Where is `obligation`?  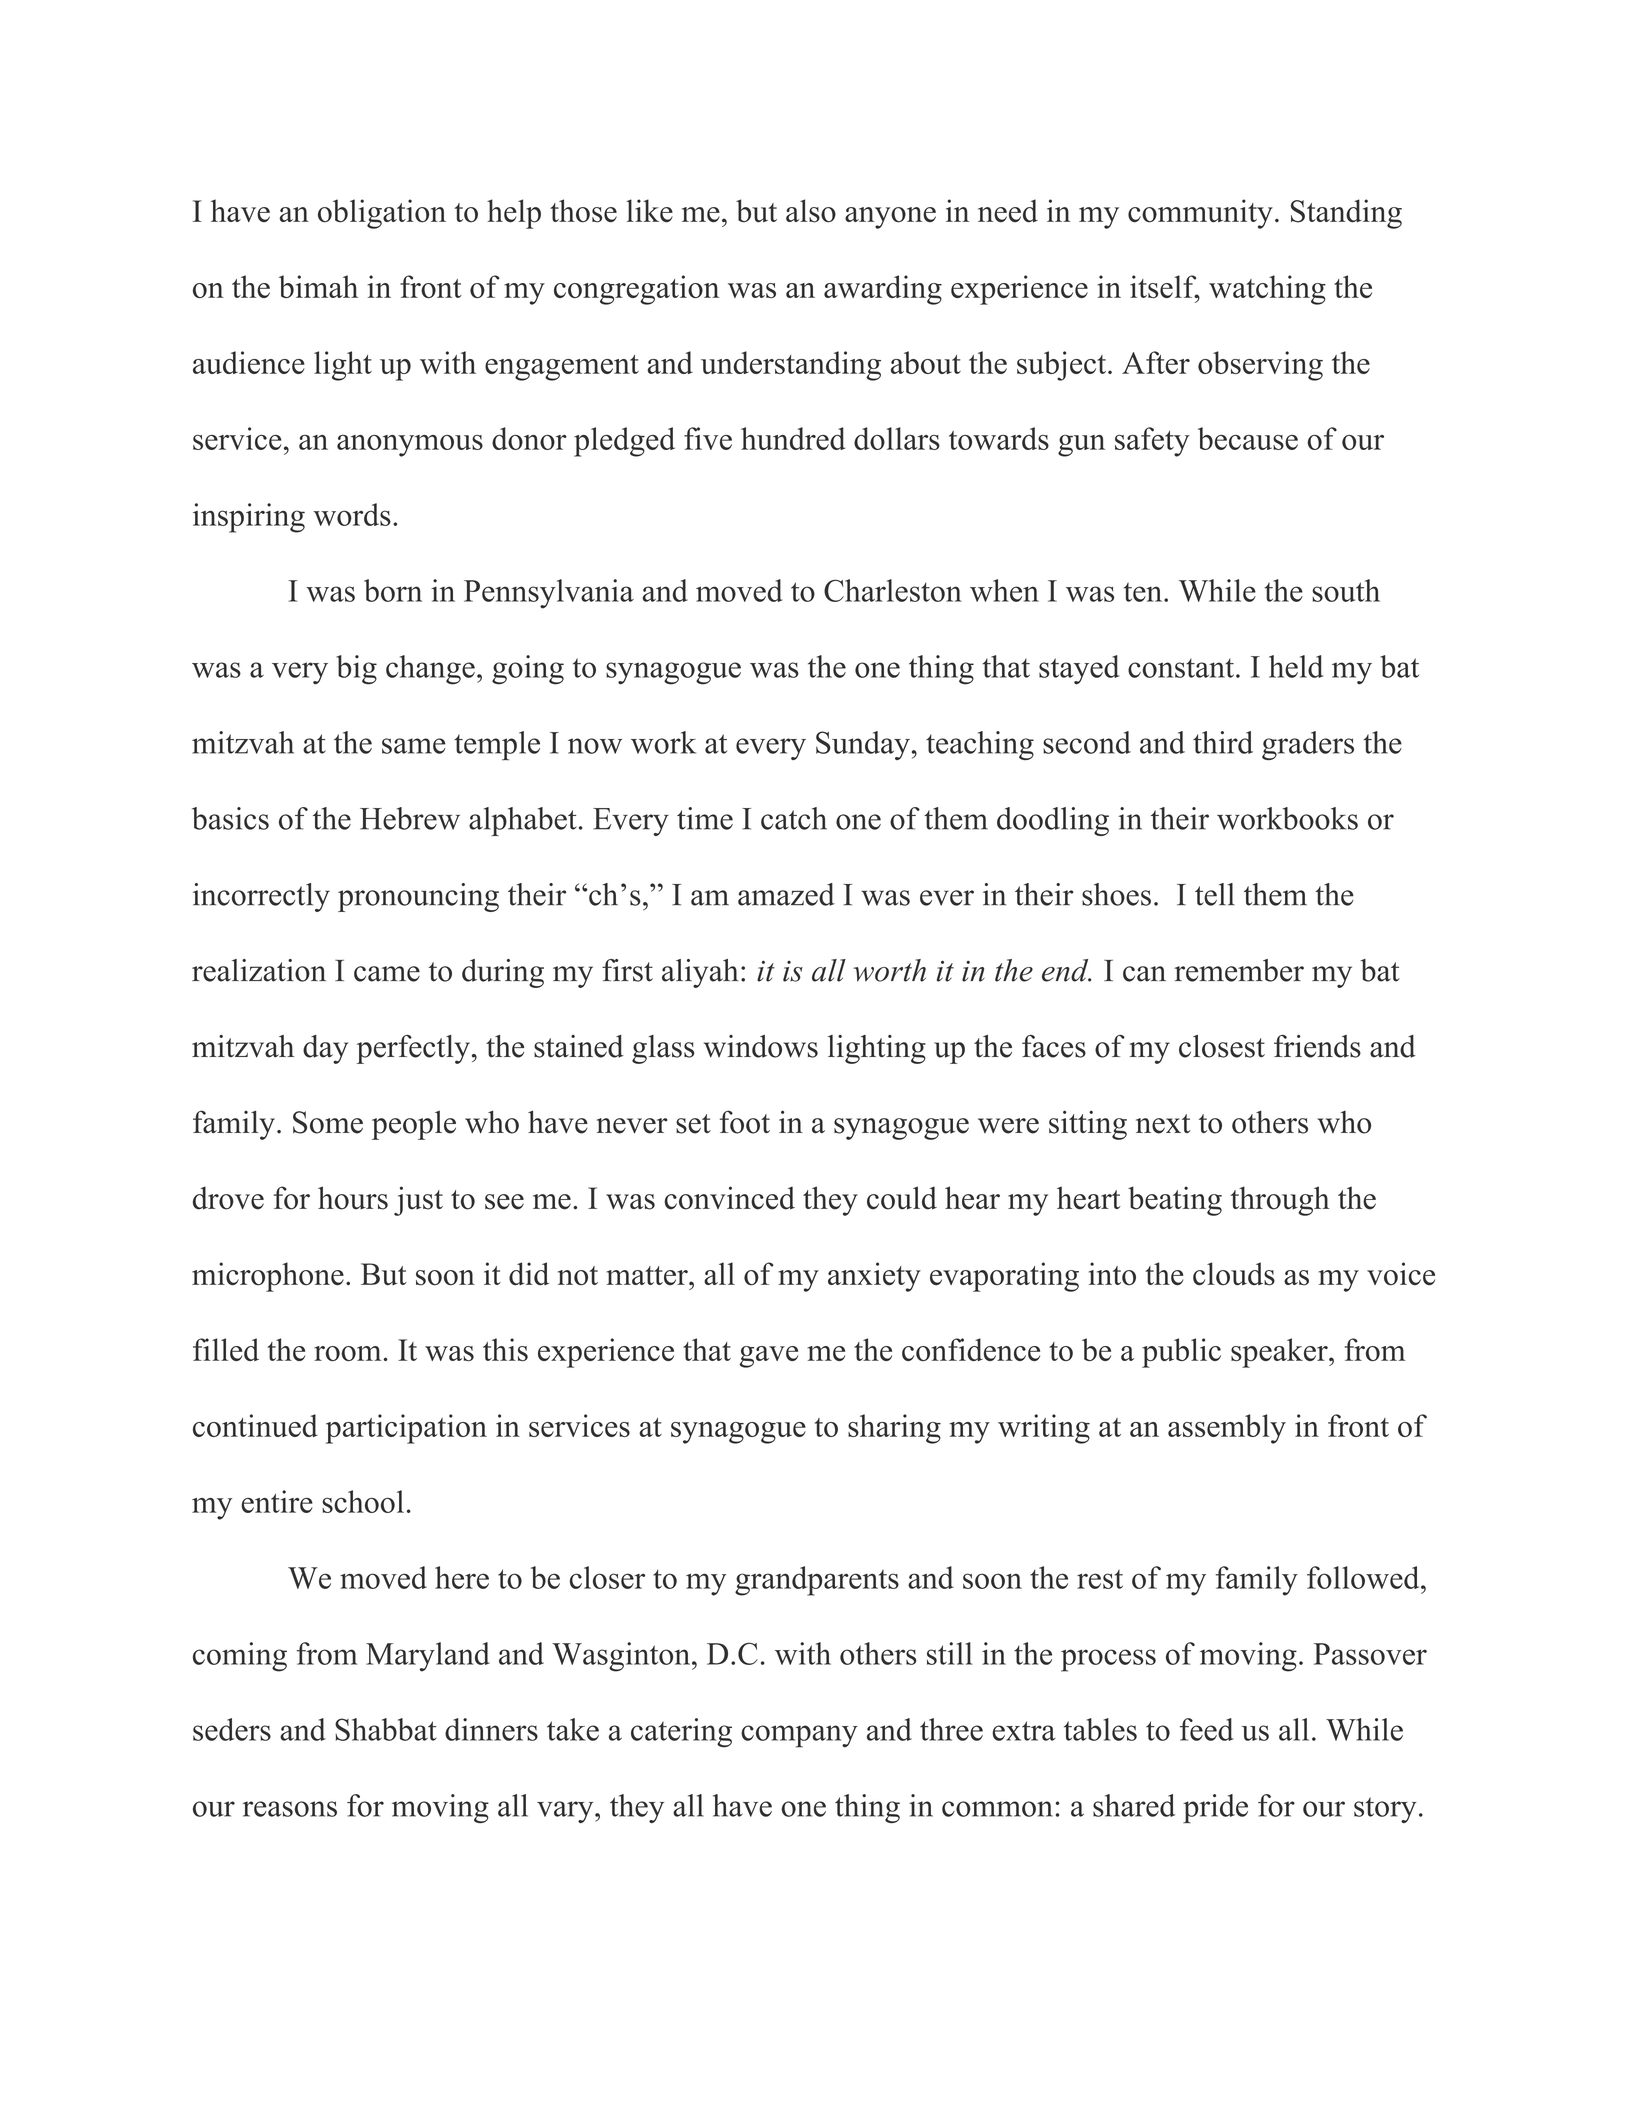
obligation is located at coordinates (382, 214).
